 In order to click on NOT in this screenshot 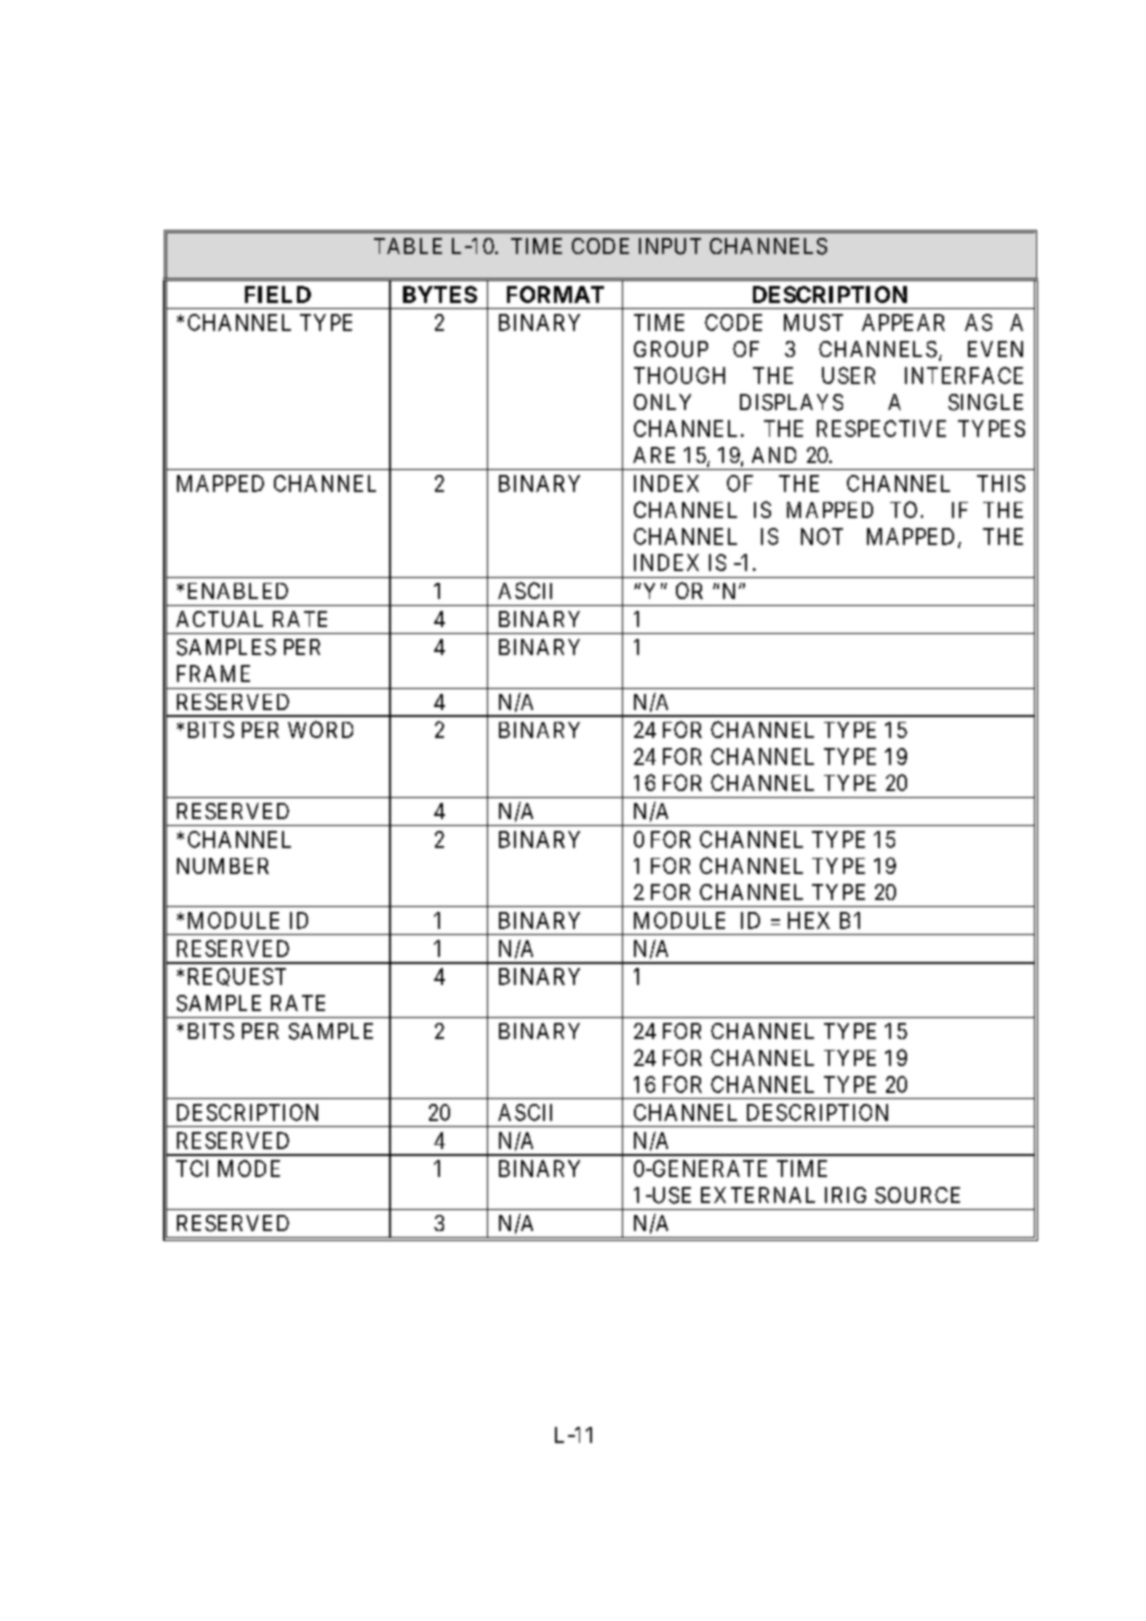, I will do `click(822, 536)`.
